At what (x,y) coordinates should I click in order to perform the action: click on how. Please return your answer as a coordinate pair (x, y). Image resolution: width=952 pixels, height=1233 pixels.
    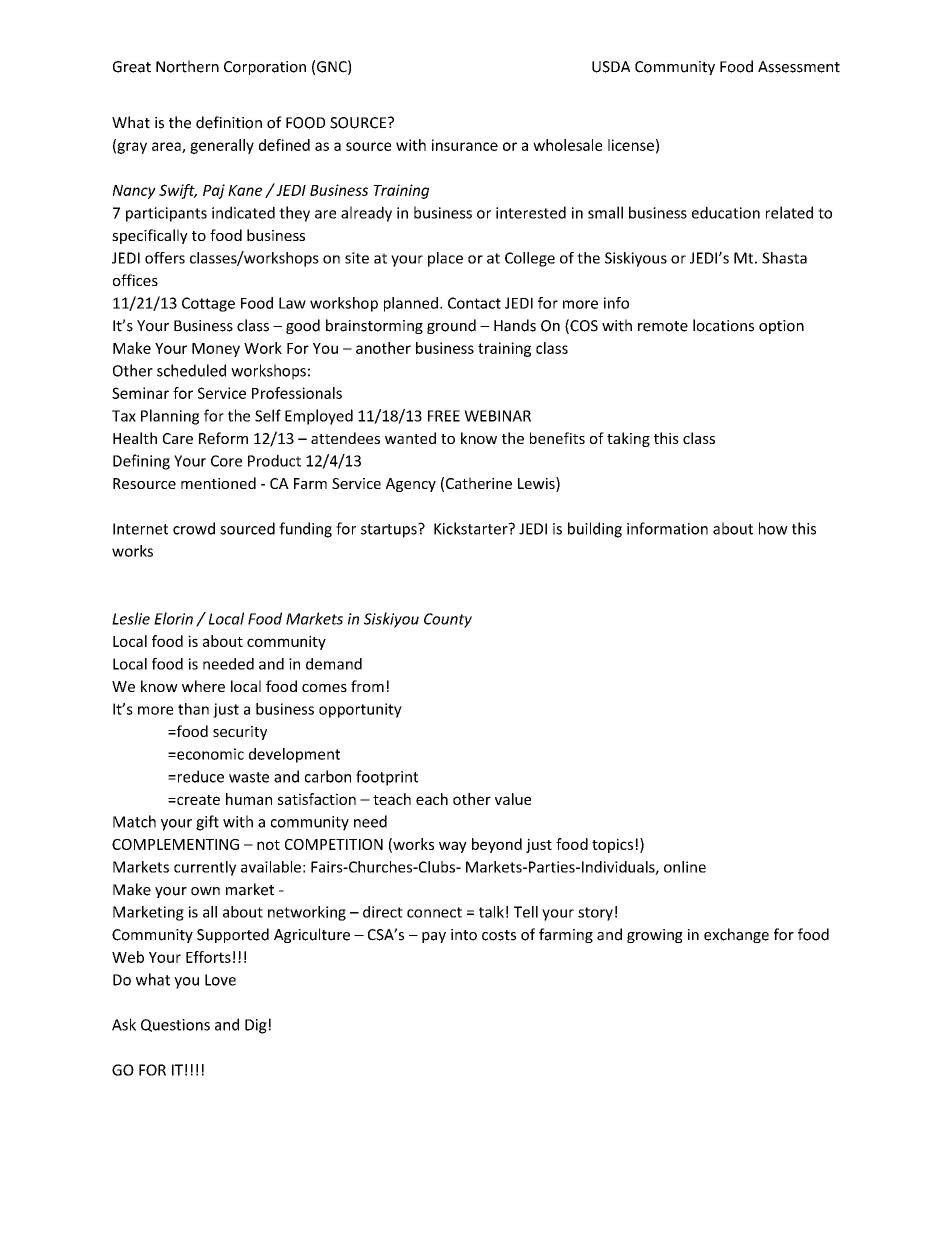
    Looking at the image, I should click on (773, 528).
